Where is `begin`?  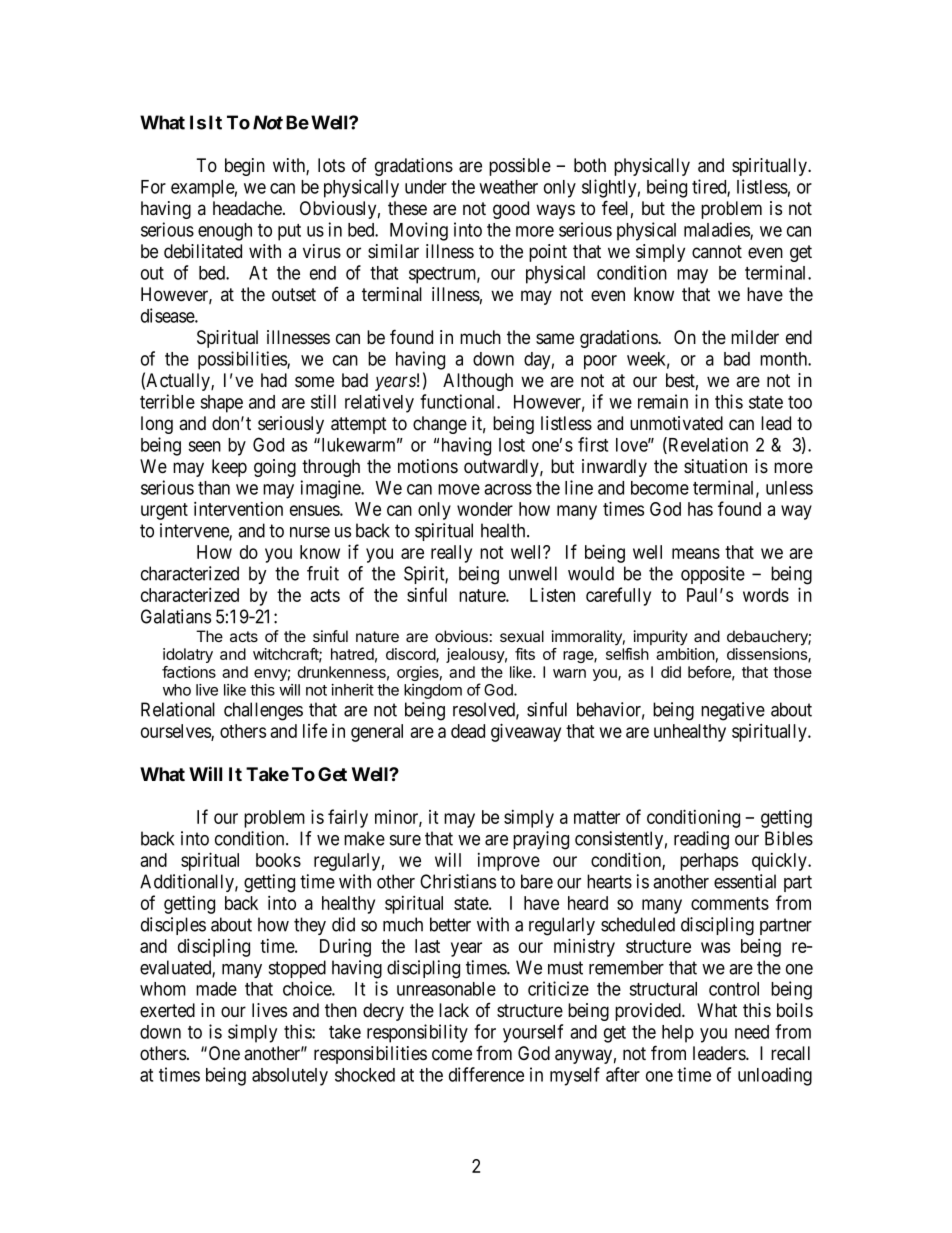 begin is located at coordinates (245, 167).
